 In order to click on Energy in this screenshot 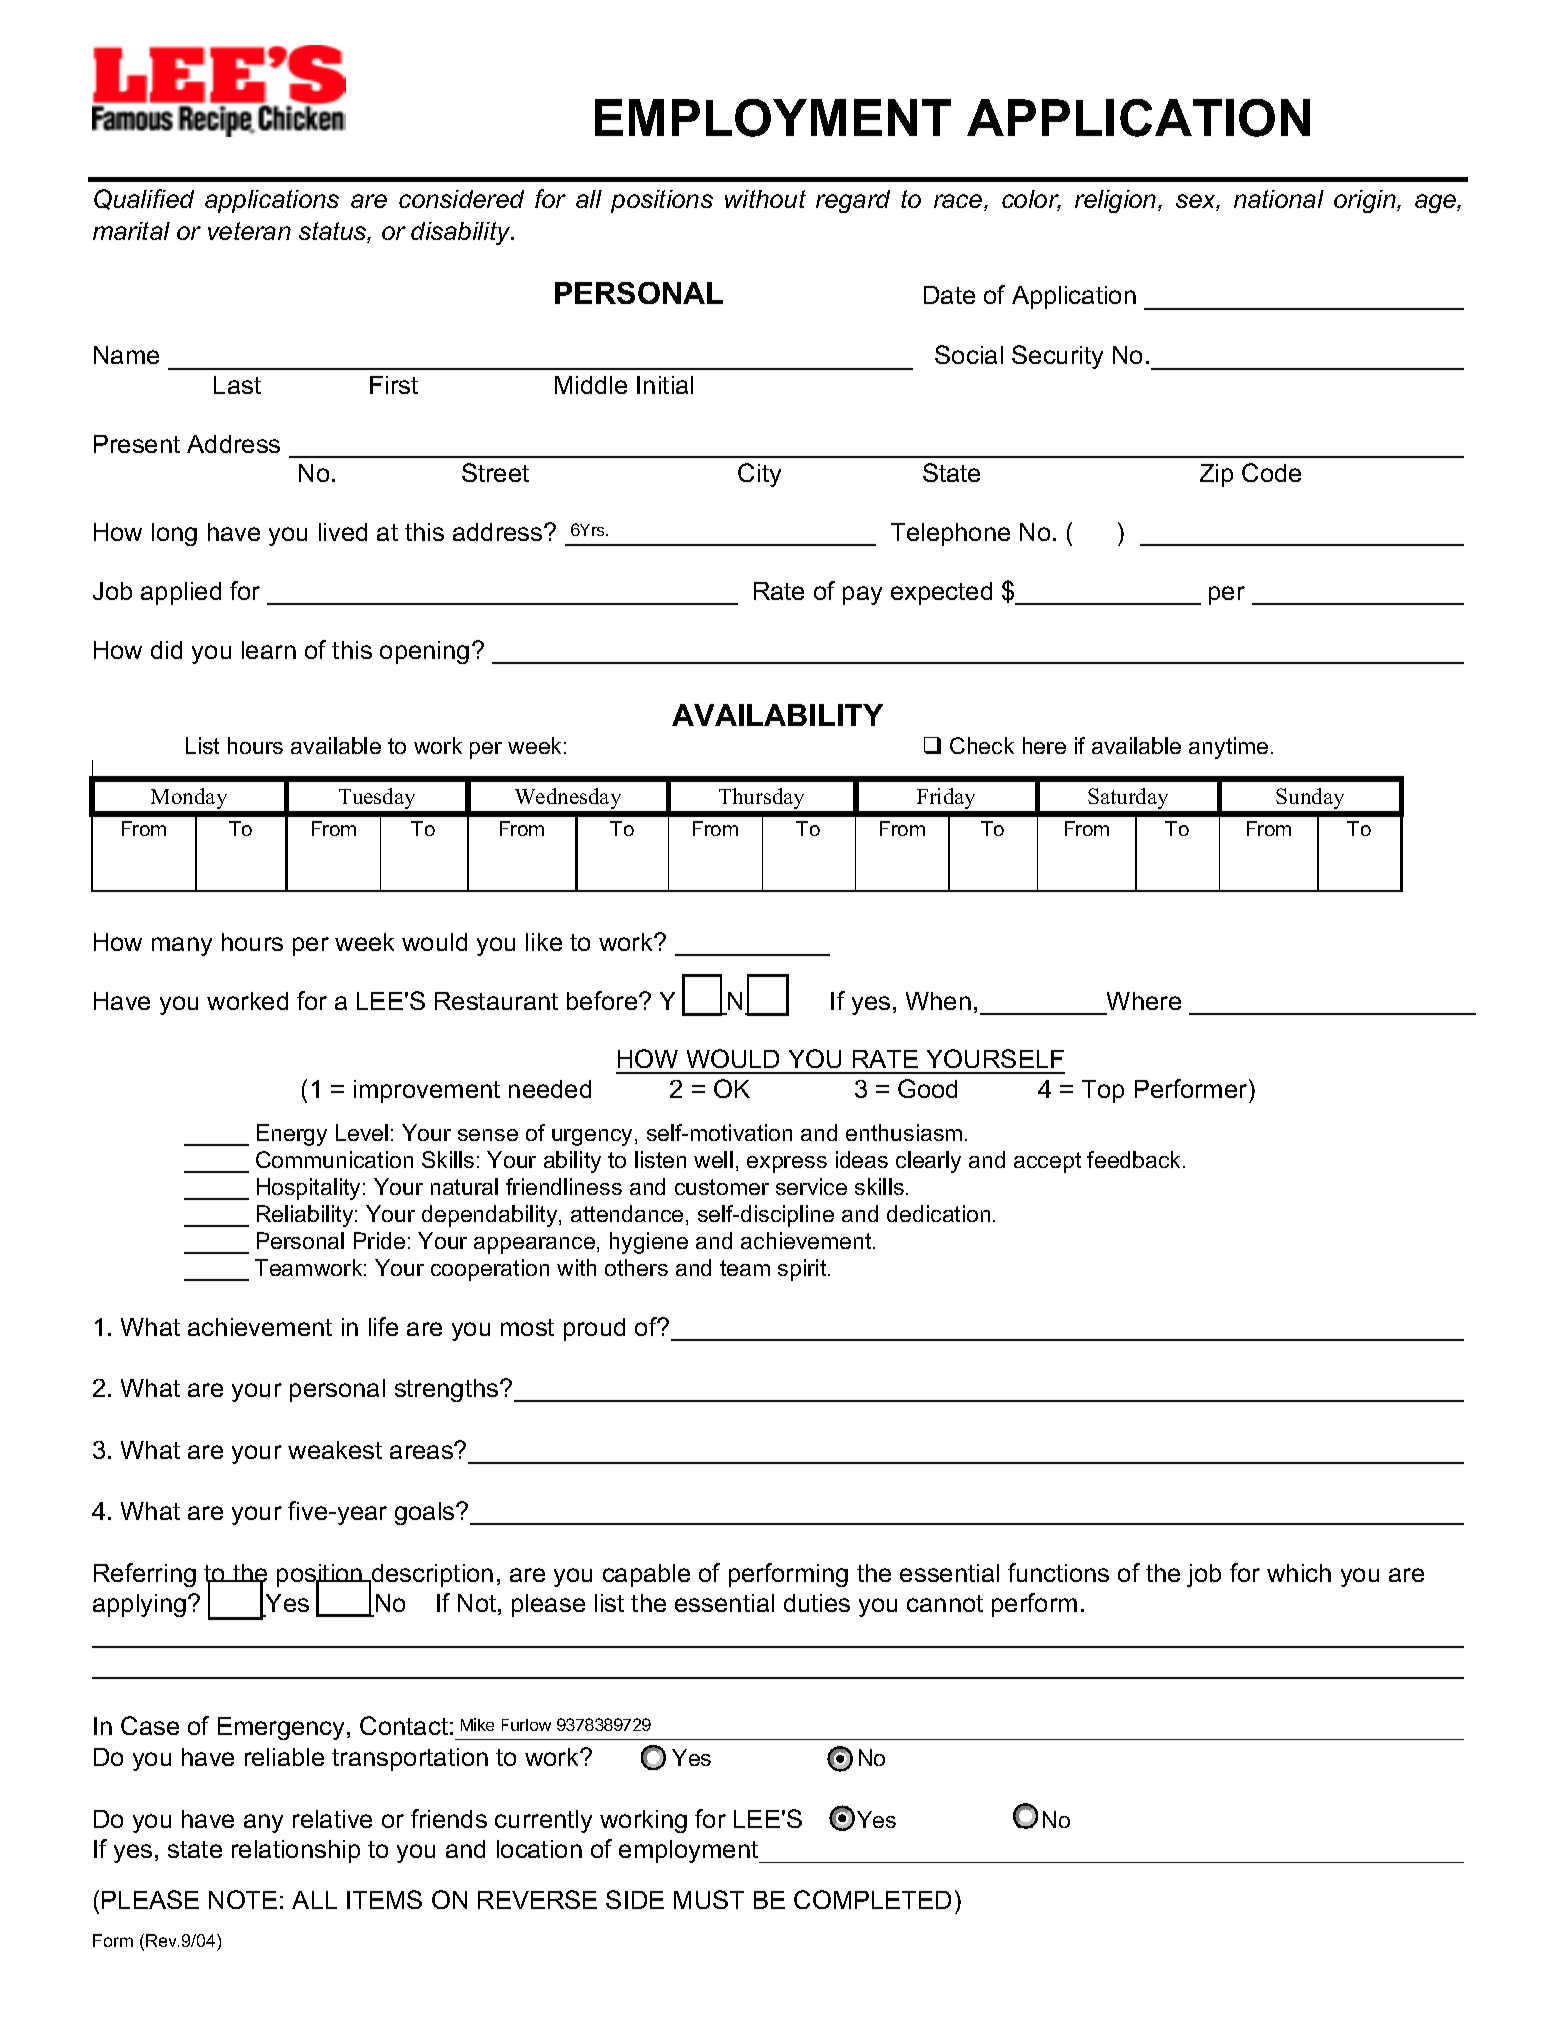, I will do `click(292, 1135)`.
